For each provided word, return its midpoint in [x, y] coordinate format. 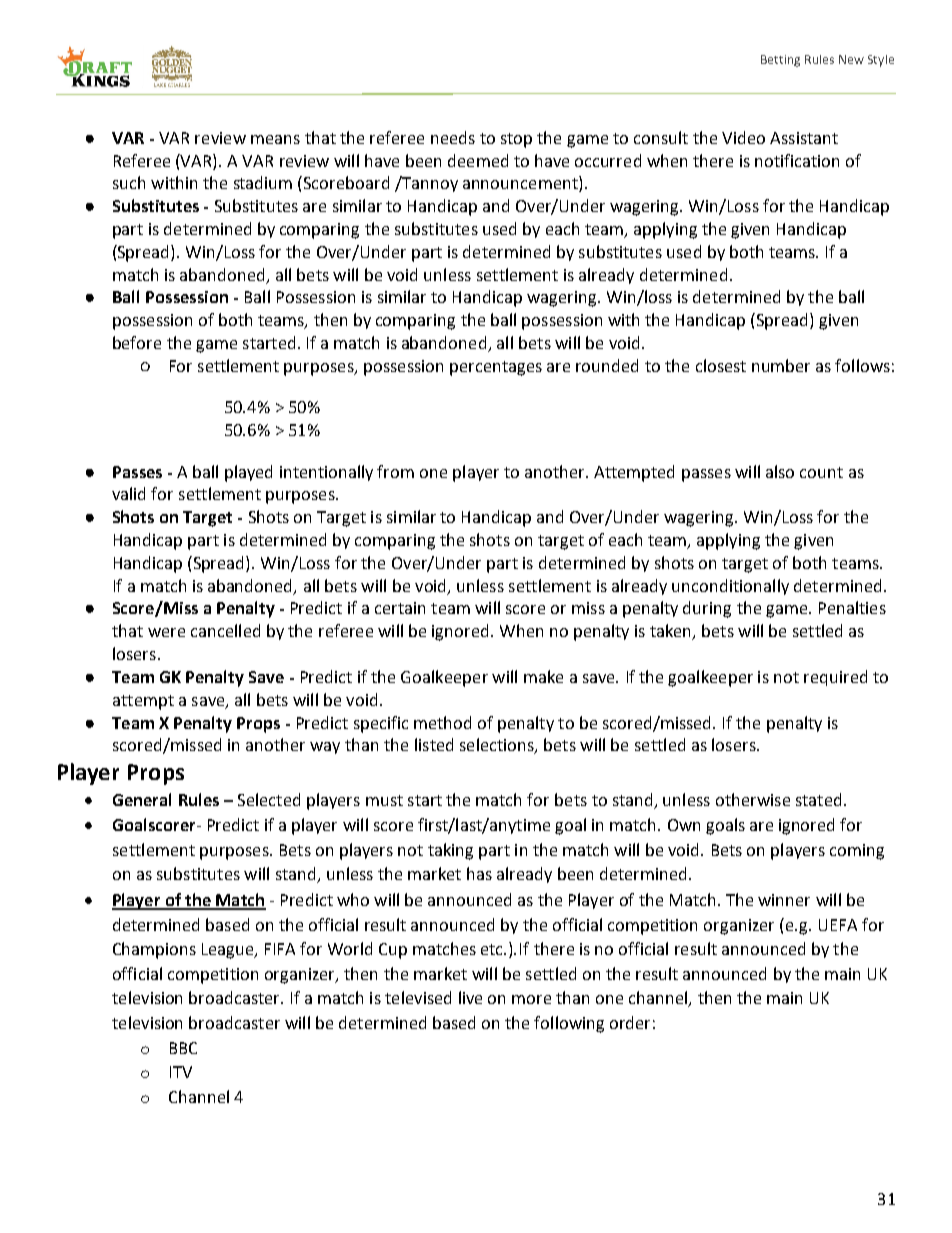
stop [516, 140]
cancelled [225, 630]
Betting [780, 61]
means [275, 139]
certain [400, 608]
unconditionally [730, 587]
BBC [183, 1048]
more [531, 999]
